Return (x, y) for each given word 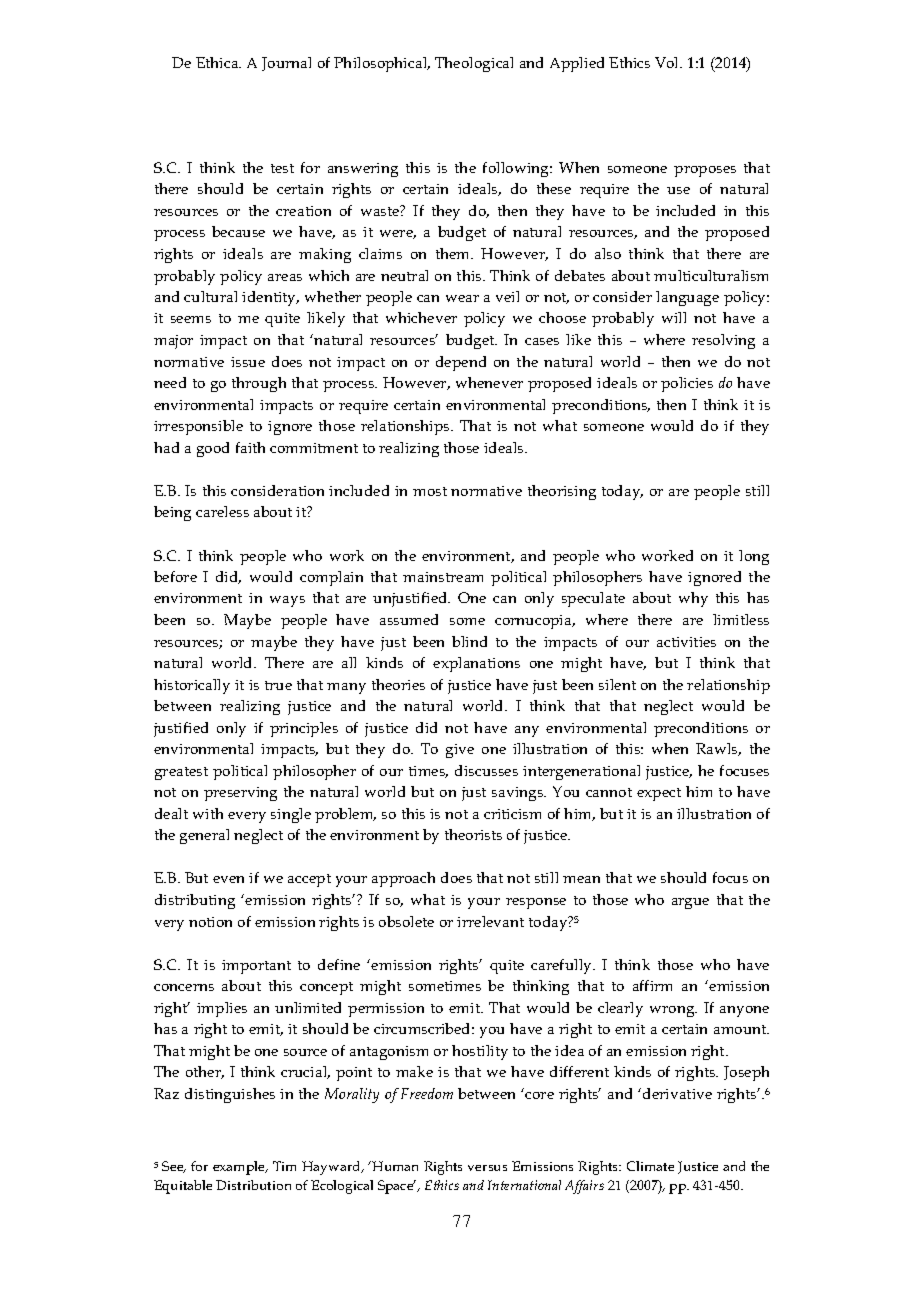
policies (687, 384)
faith (250, 447)
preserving (240, 794)
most (430, 491)
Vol (668, 62)
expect (659, 794)
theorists (473, 834)
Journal (286, 64)
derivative (677, 1093)
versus (487, 1168)
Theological (474, 64)
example (240, 1168)
